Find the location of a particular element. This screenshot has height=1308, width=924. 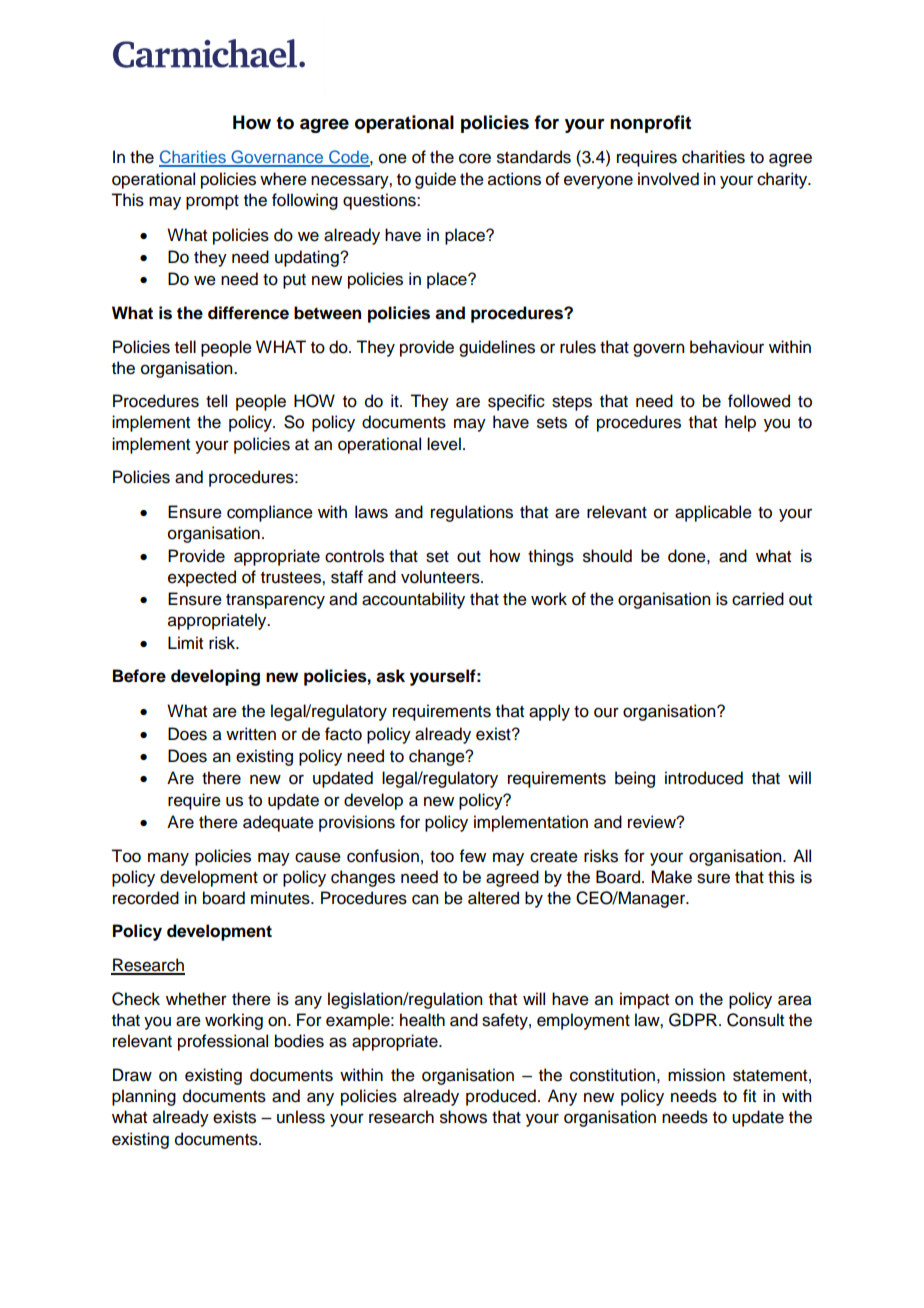

few is located at coordinates (473, 856).
